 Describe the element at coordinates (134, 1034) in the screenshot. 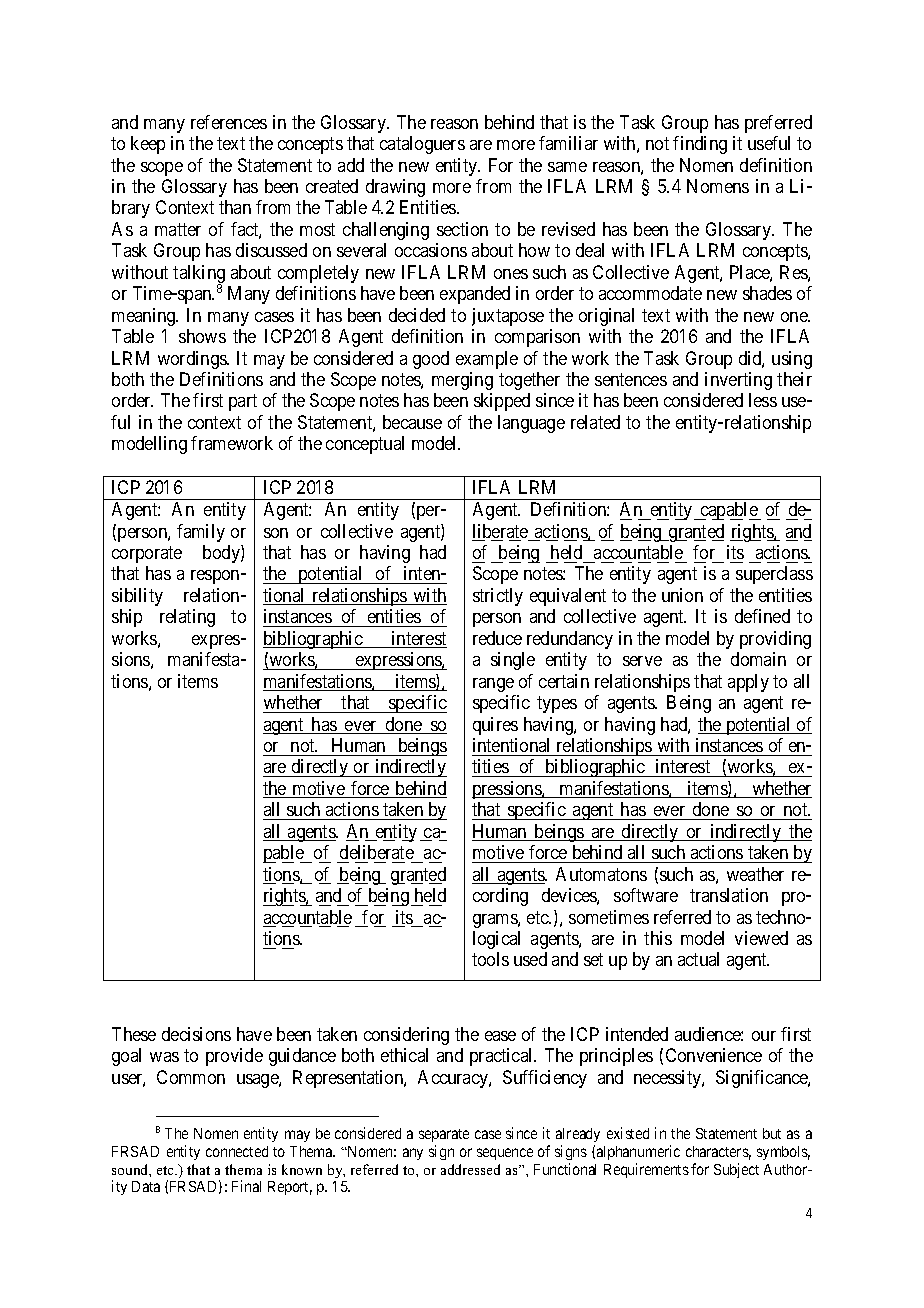

I see `These` at that location.
